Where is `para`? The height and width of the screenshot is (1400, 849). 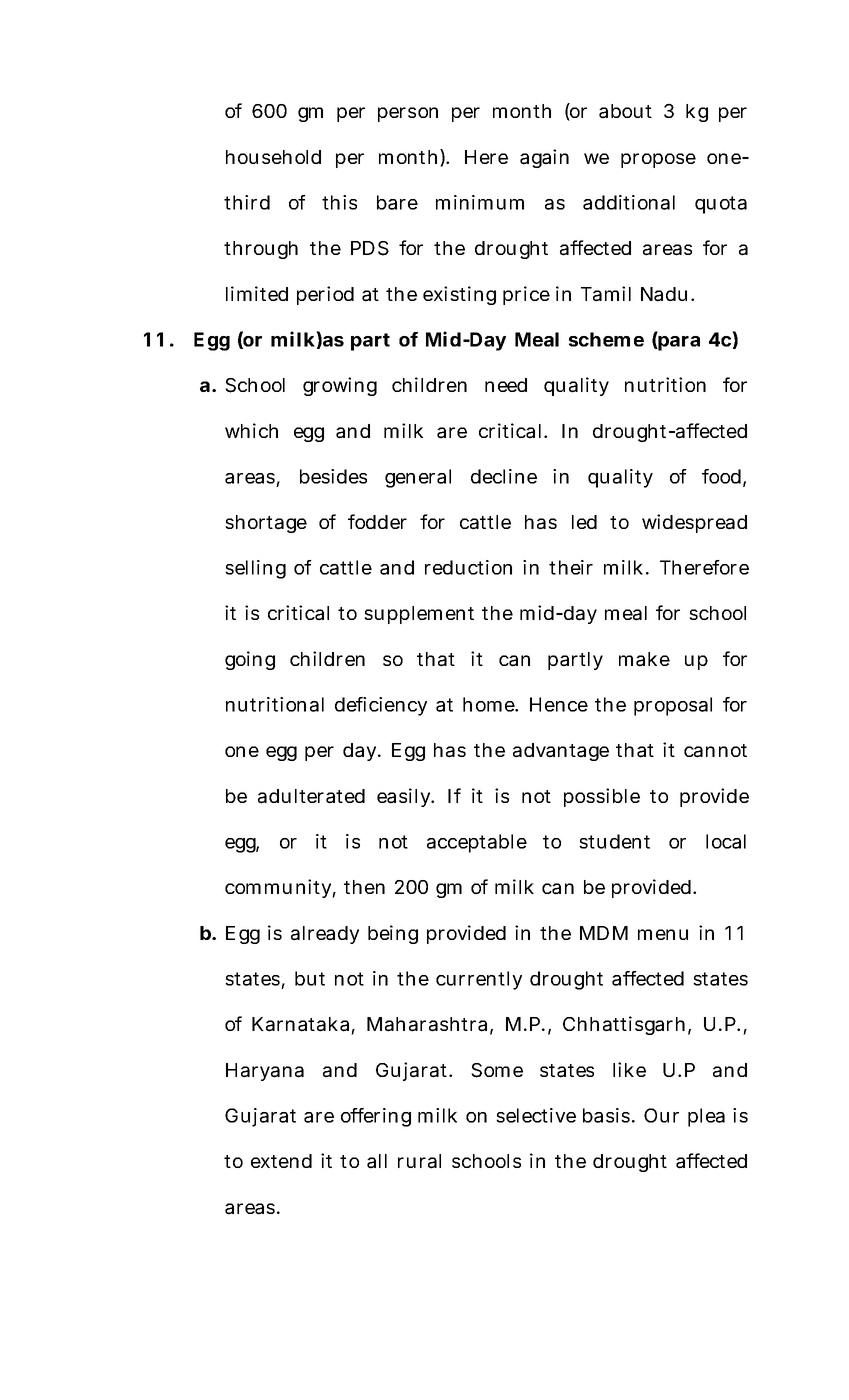
para is located at coordinates (678, 343).
